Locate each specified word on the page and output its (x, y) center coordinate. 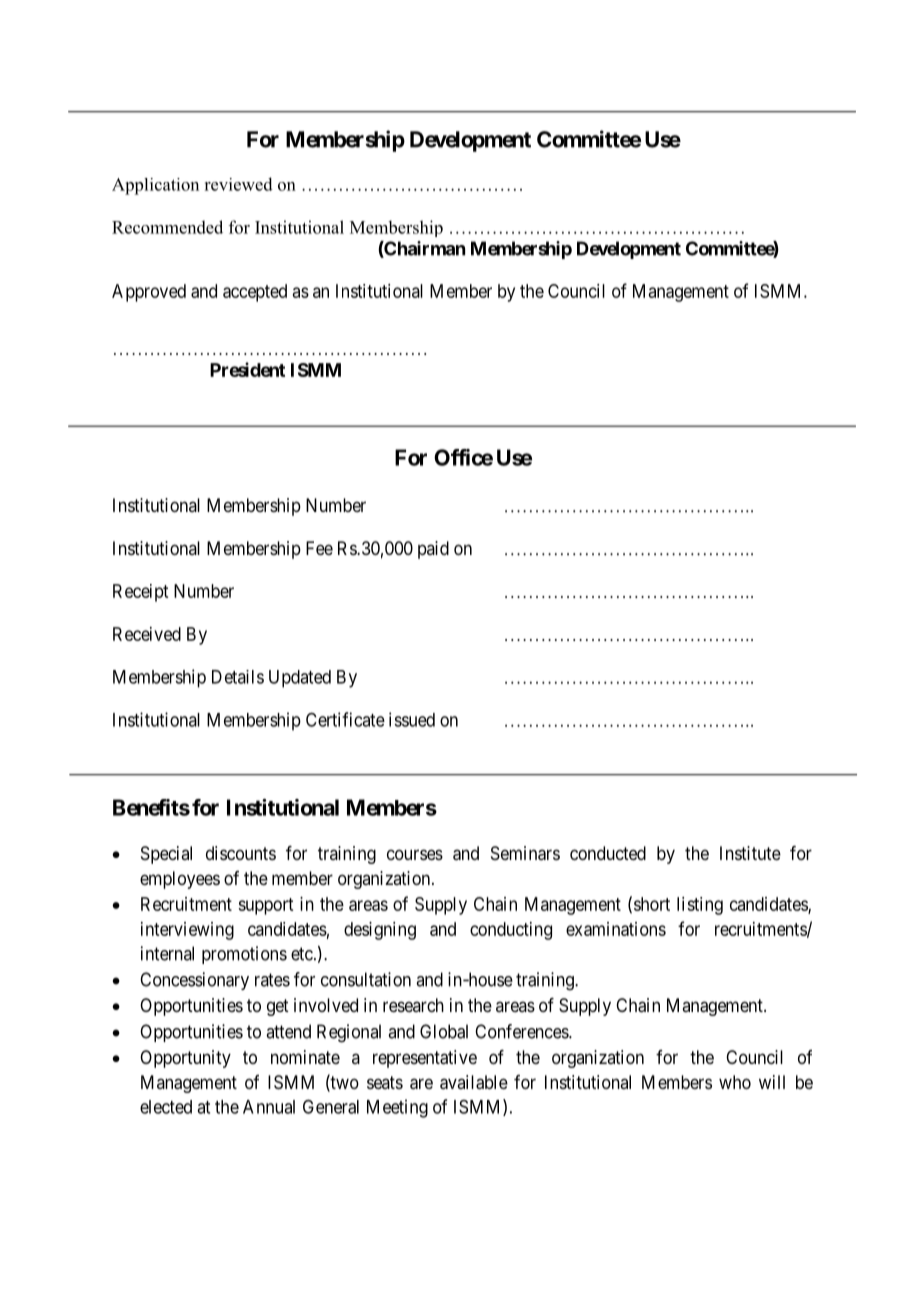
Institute (750, 853)
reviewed (238, 184)
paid (433, 550)
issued (412, 719)
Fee (319, 548)
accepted (255, 293)
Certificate (345, 719)
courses (415, 854)
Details (238, 677)
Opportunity (185, 1059)
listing (700, 906)
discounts (241, 853)
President (247, 369)
